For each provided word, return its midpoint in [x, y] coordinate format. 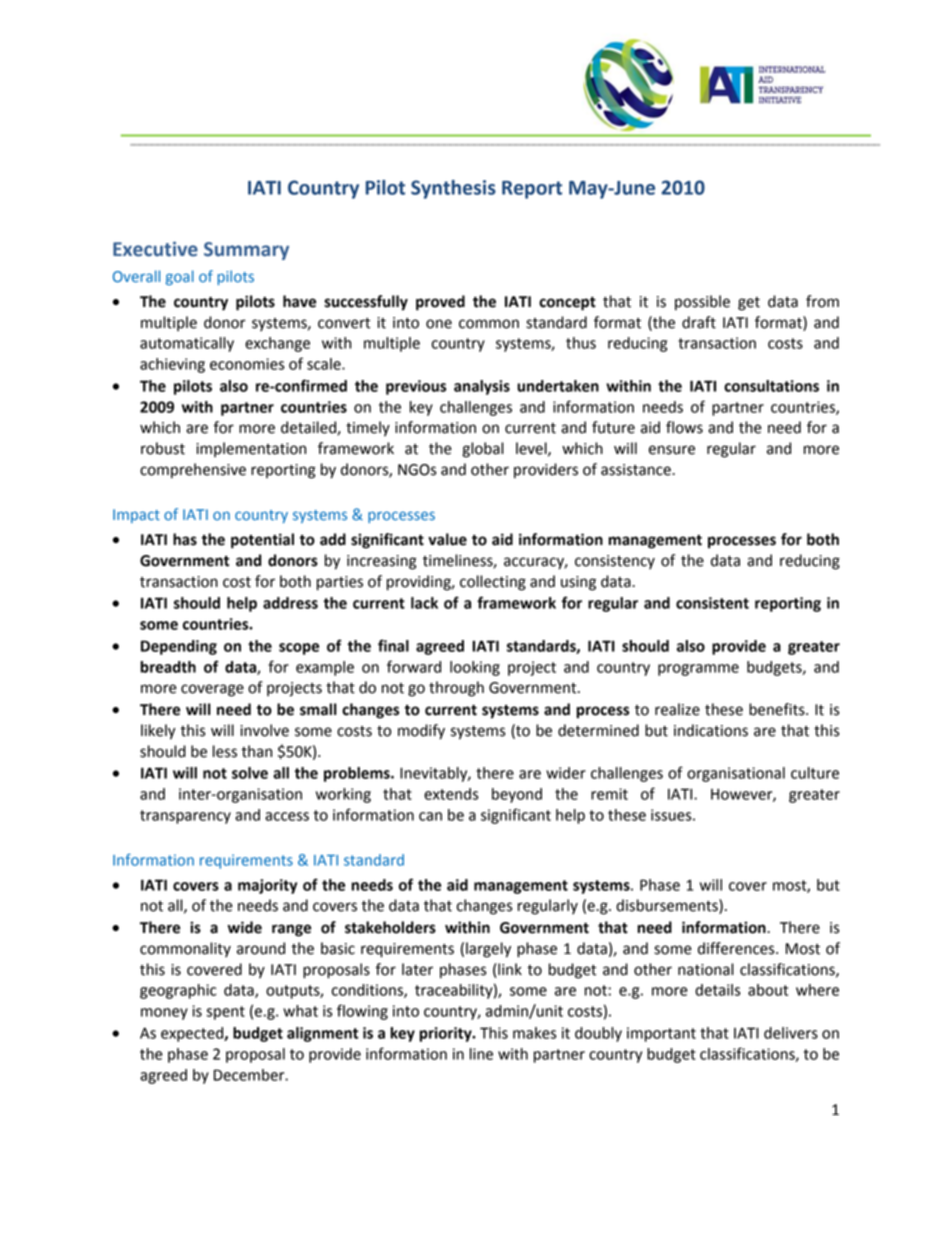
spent [225, 1013]
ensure [672, 450]
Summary [246, 251]
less [225, 751]
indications [711, 730]
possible [702, 303]
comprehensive [193, 471]
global [483, 450]
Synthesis [453, 189]
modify [421, 732]
